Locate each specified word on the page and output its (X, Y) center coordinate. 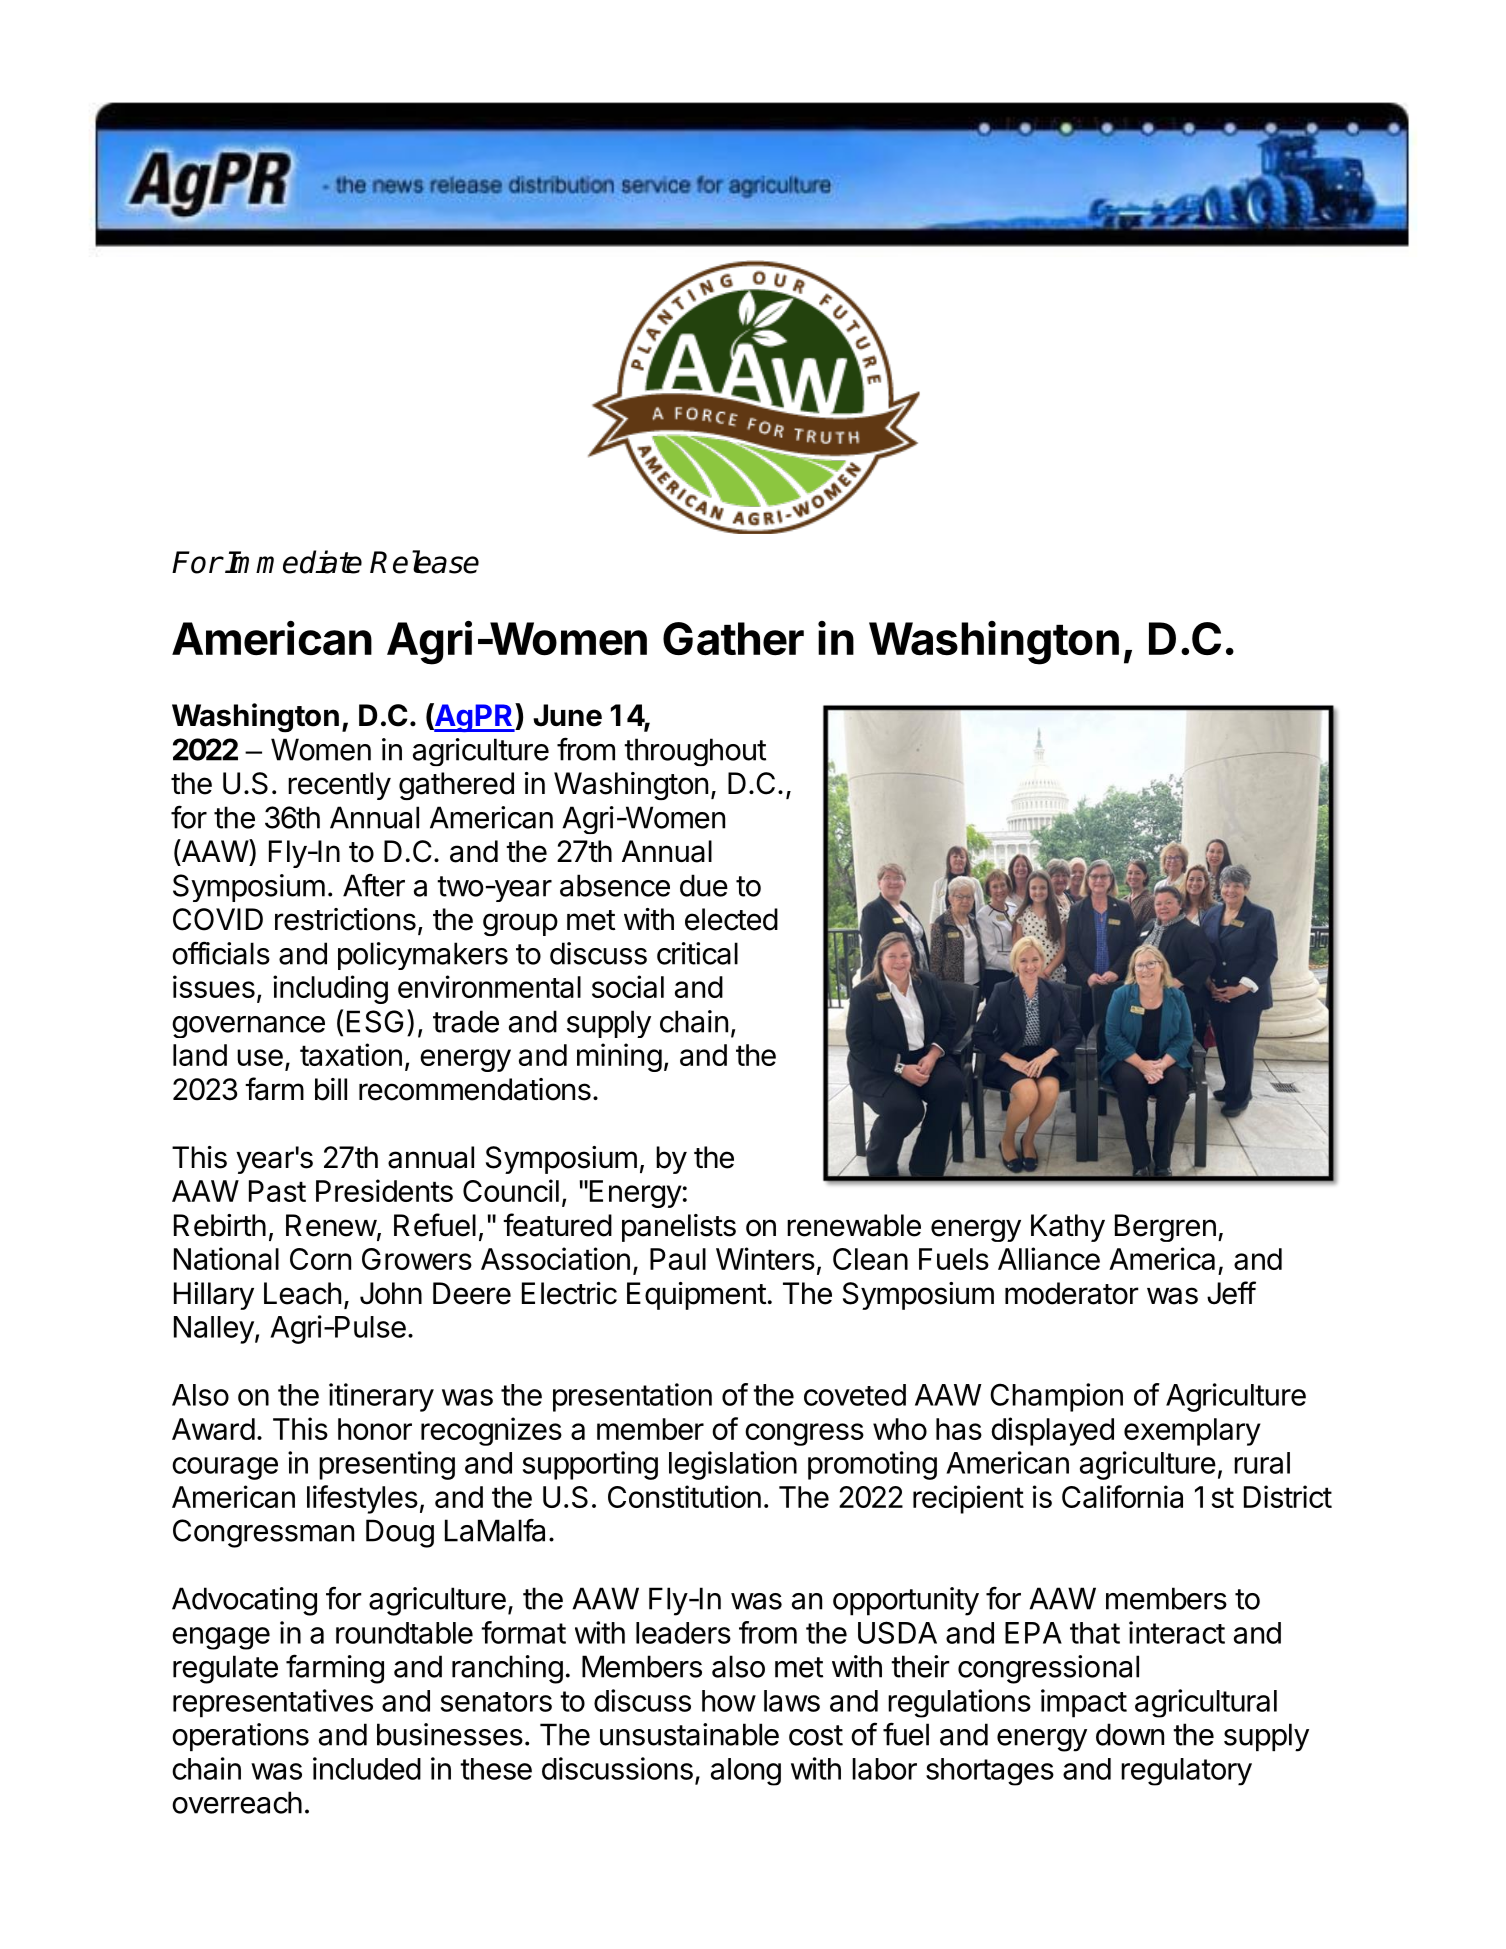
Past (277, 1191)
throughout (695, 752)
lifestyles (362, 1499)
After (374, 885)
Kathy (1068, 1228)
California (1122, 1496)
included (367, 1768)
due (704, 885)
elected (731, 919)
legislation (733, 1465)
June (567, 715)
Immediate (293, 562)
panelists (679, 1228)
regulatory (1186, 1772)
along (746, 1772)
